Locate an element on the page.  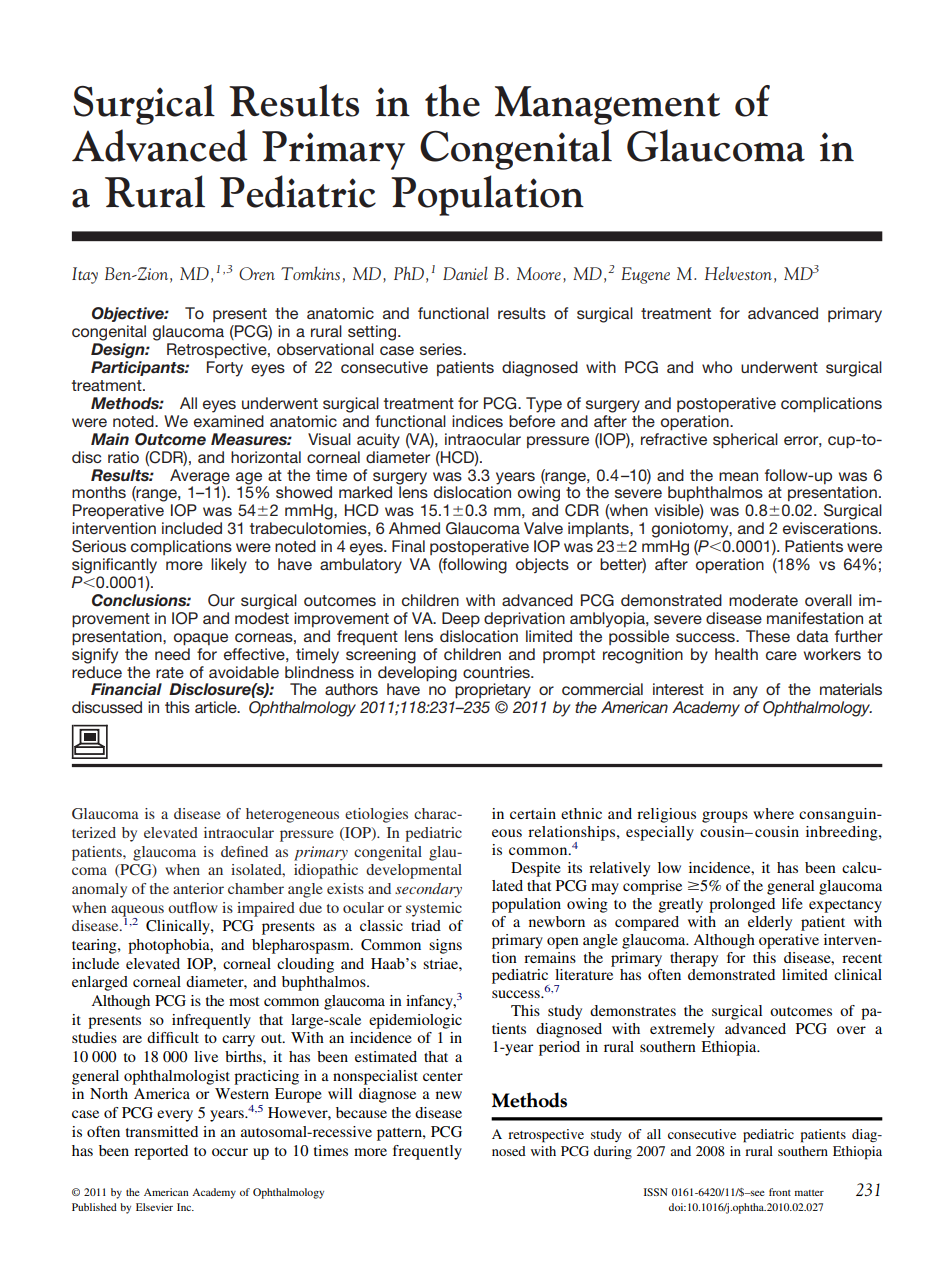
photophobia is located at coordinates (170, 946).
